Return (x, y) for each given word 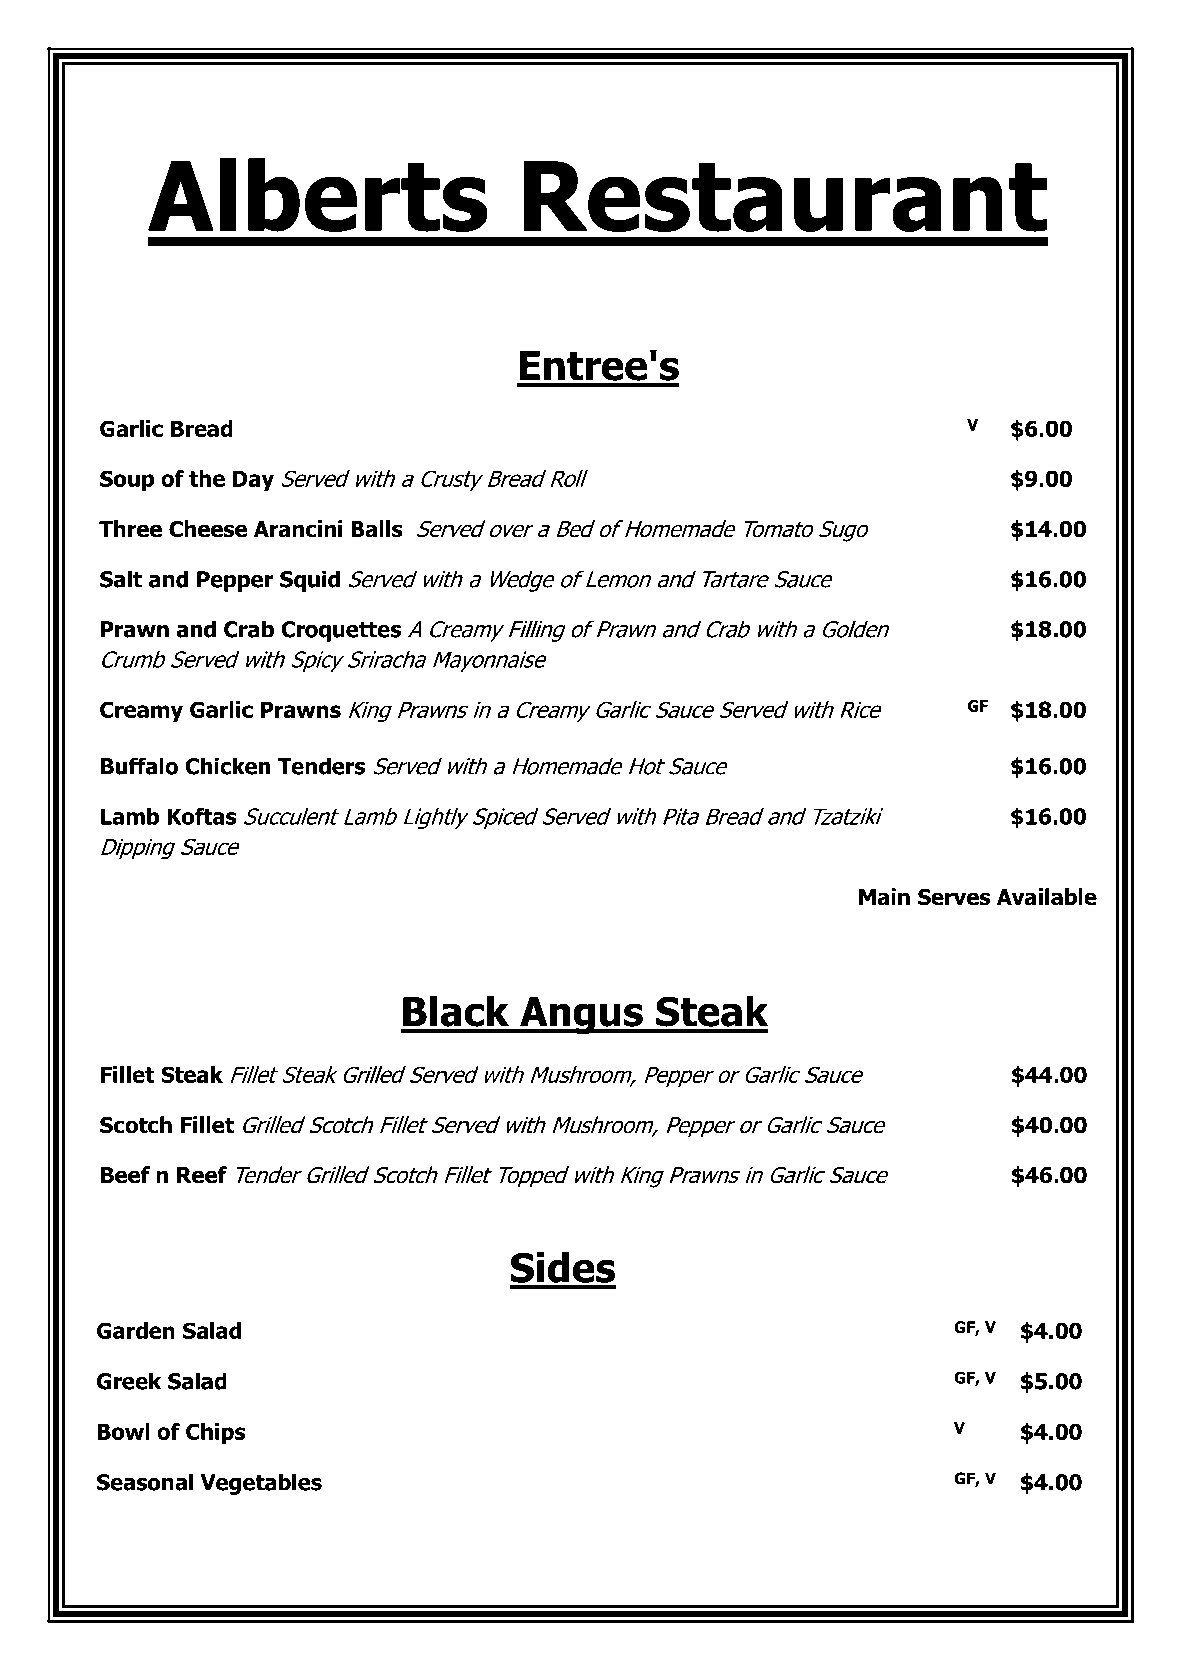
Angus (581, 1015)
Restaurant (786, 196)
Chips (215, 1433)
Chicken (227, 766)
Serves (954, 897)
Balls (377, 529)
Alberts (318, 195)
